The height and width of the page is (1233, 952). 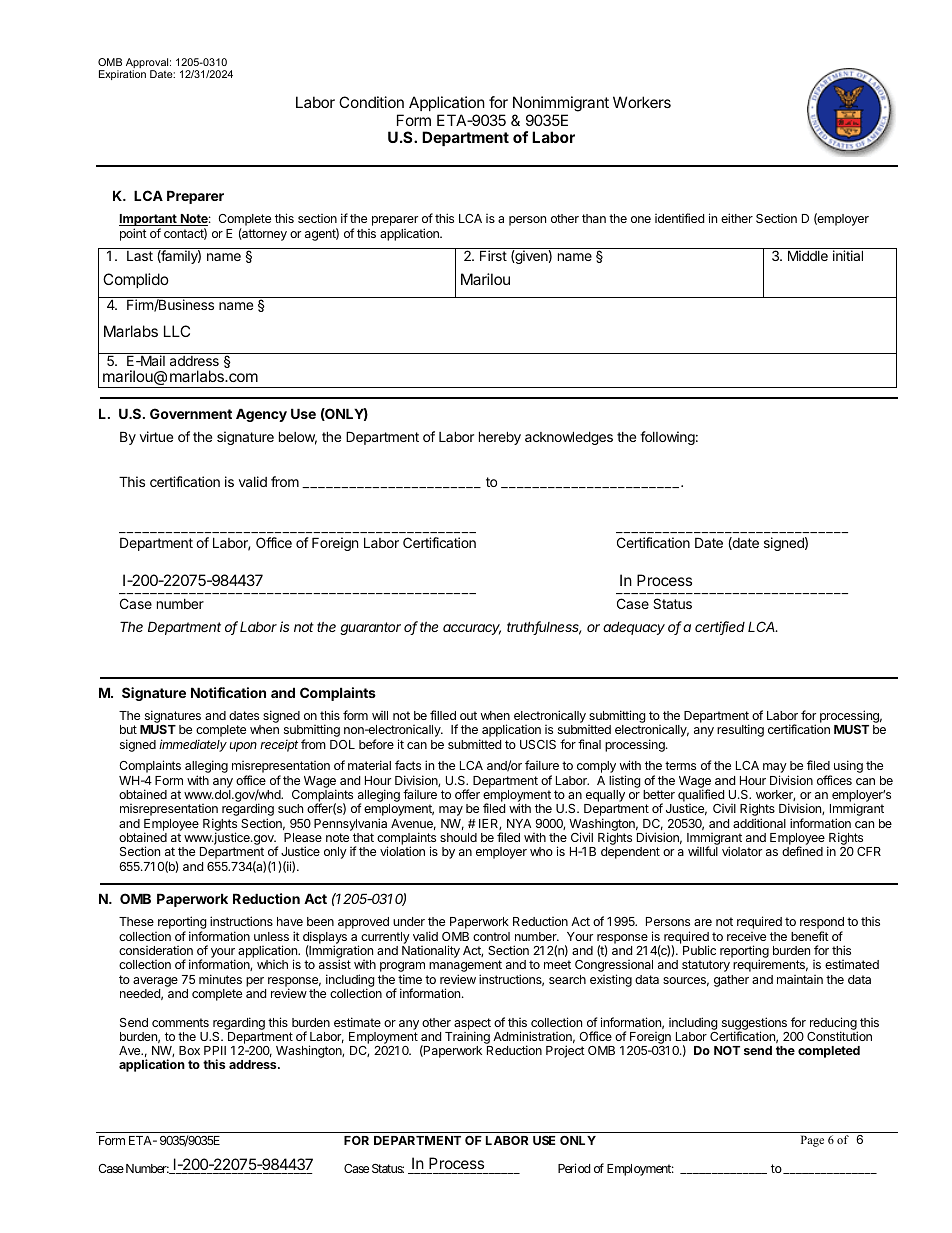 I want to click on Training, so click(x=468, y=1039).
